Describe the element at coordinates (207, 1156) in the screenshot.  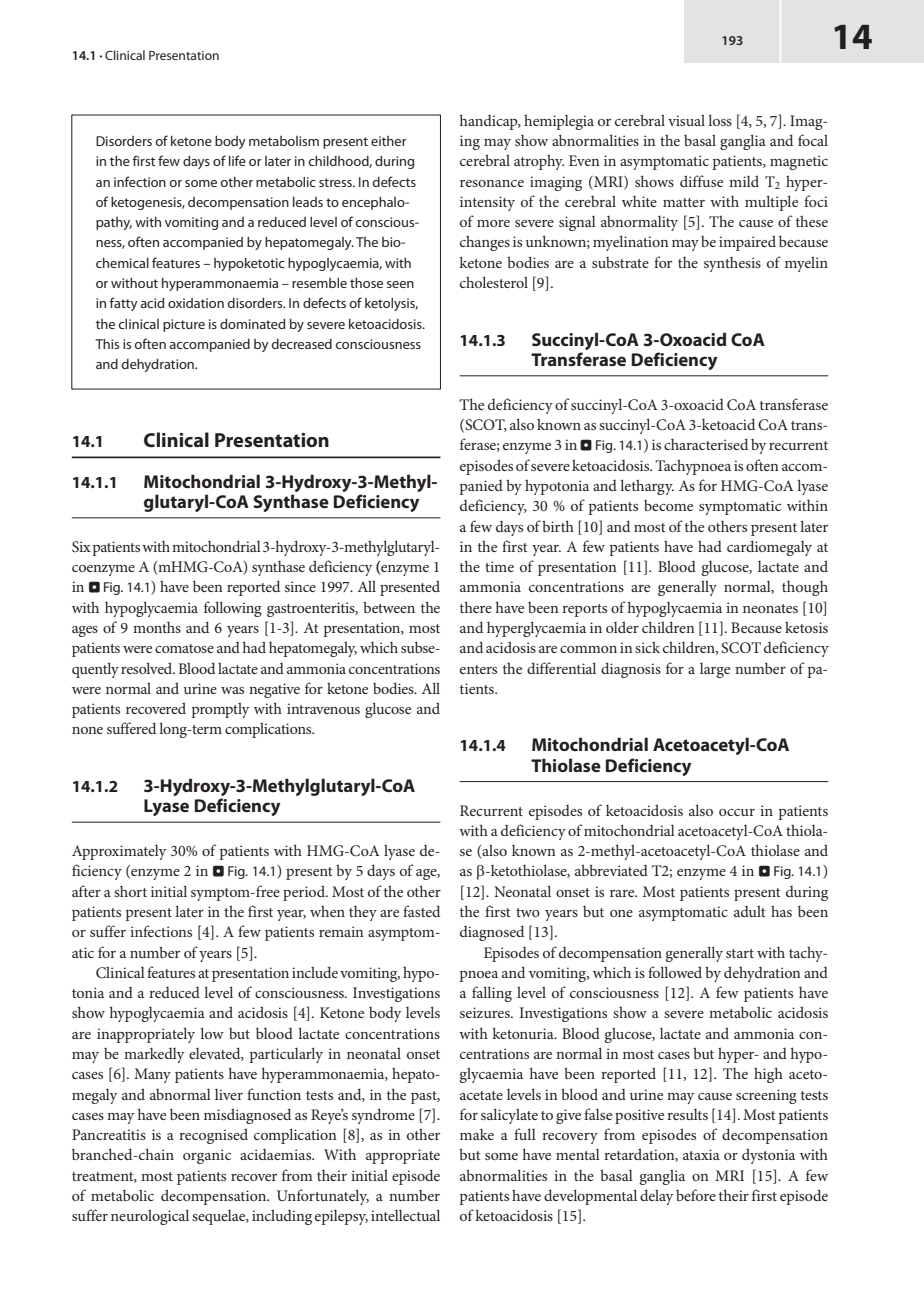
I see `organic` at that location.
